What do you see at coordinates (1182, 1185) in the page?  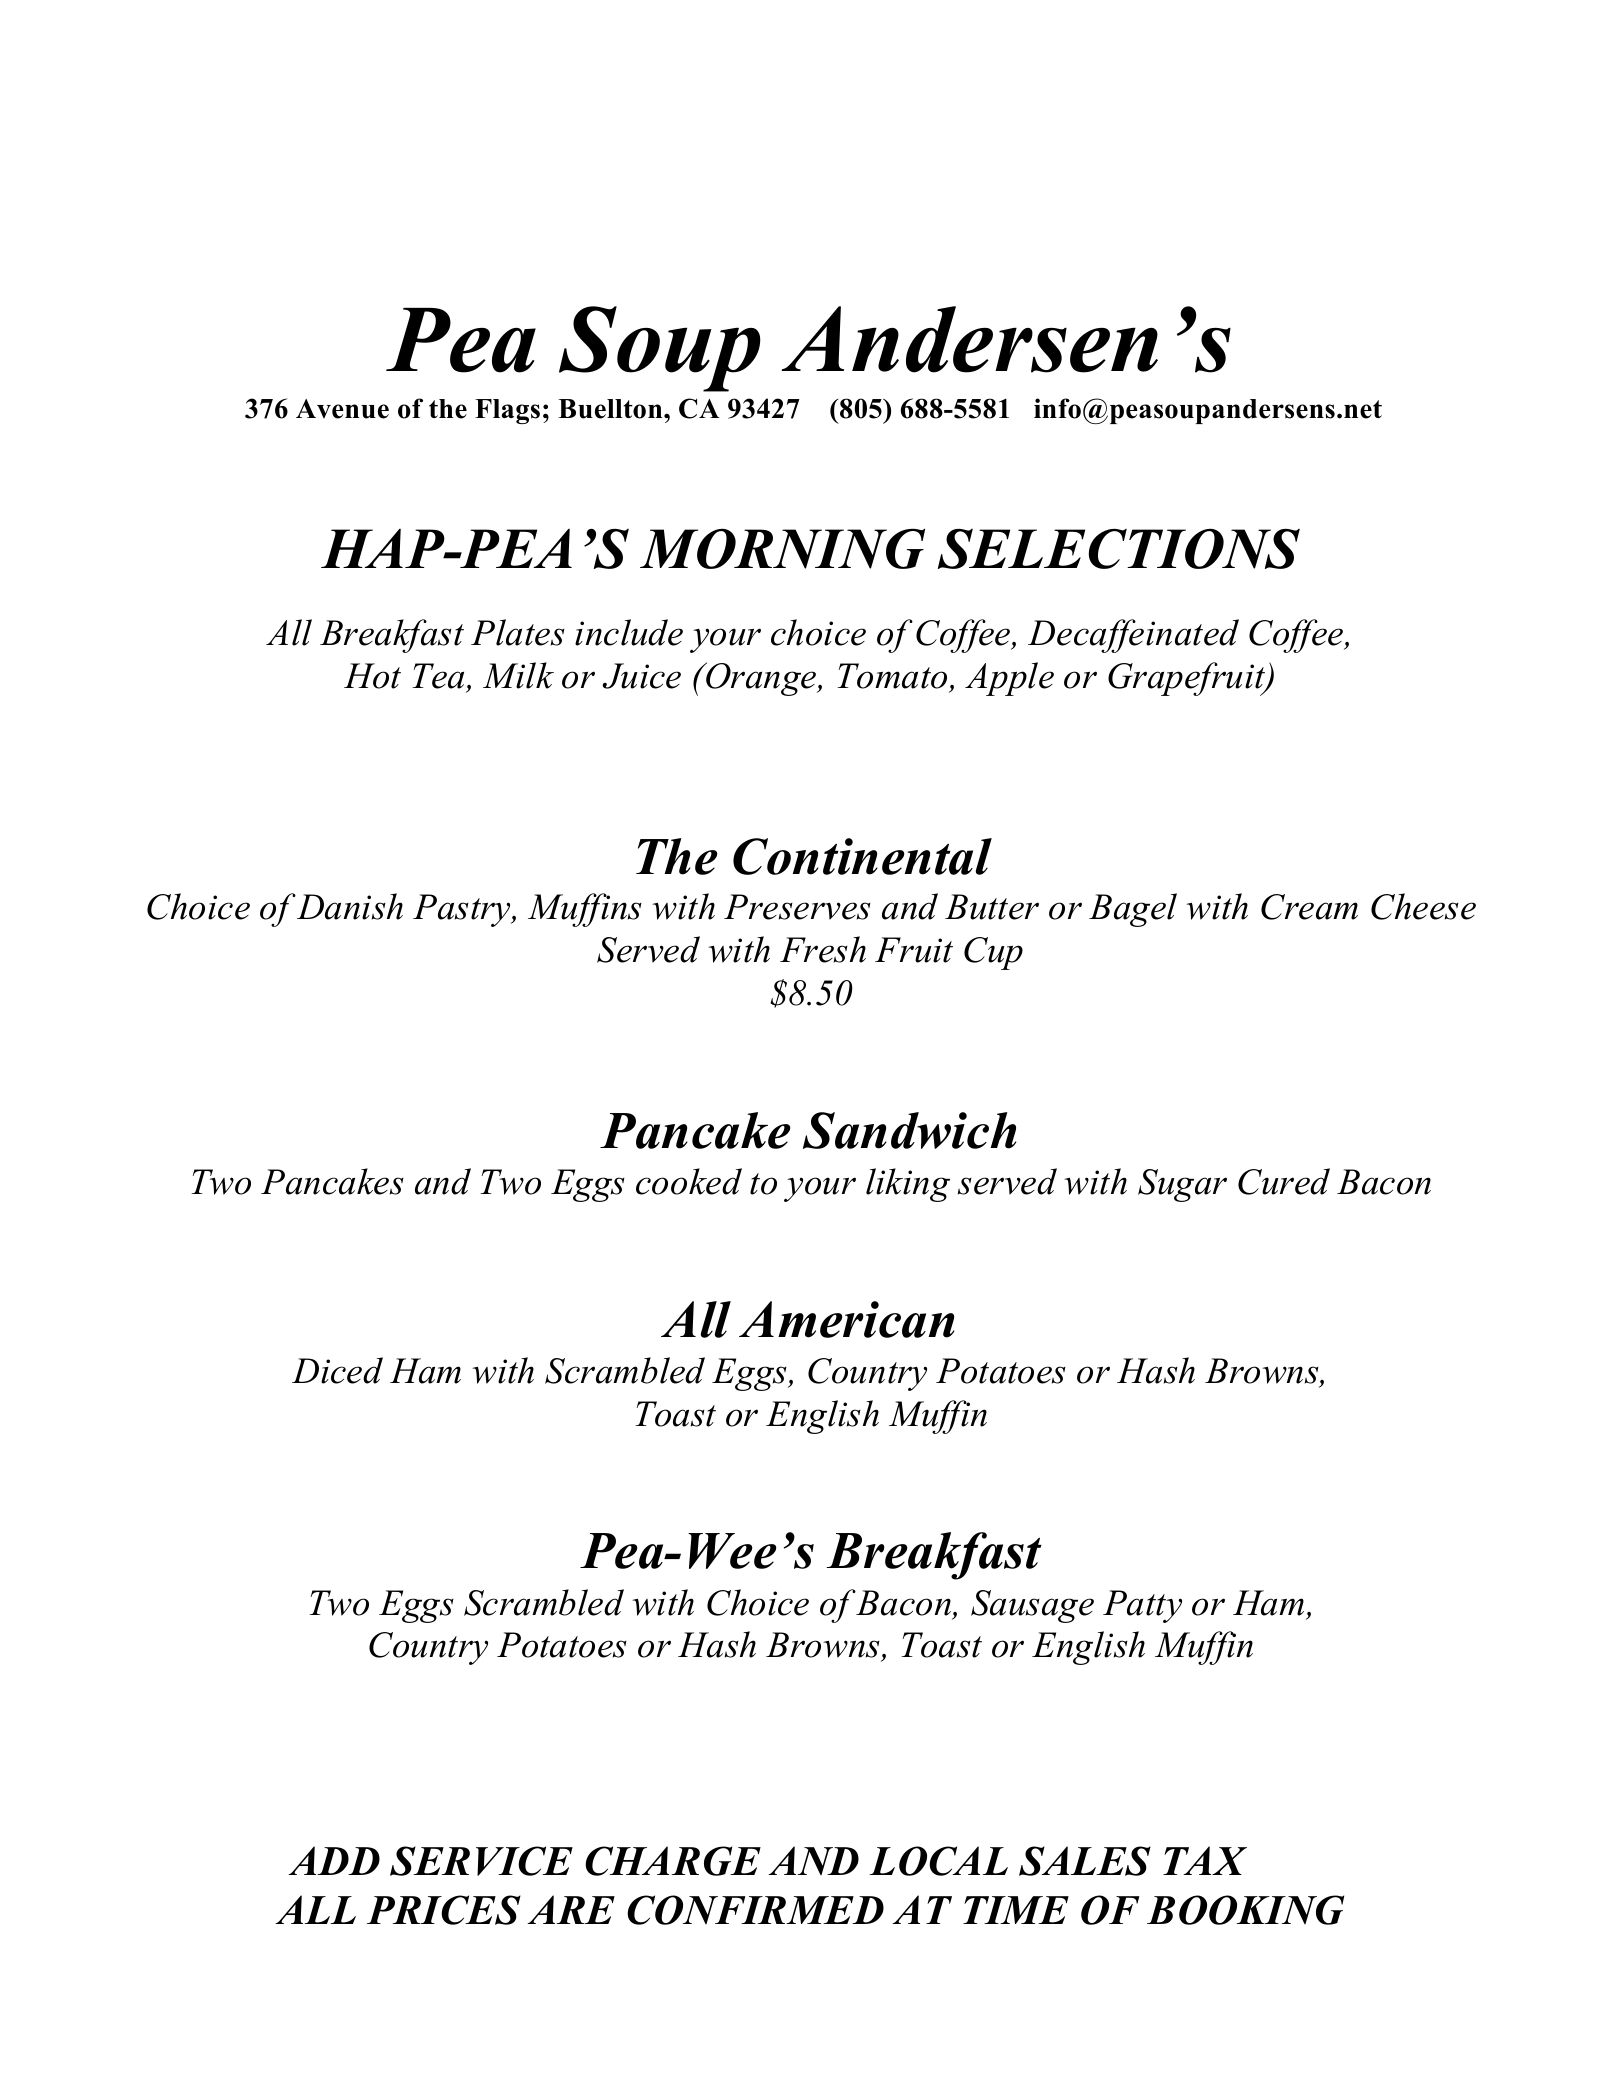 I see `Sugar` at bounding box center [1182, 1185].
